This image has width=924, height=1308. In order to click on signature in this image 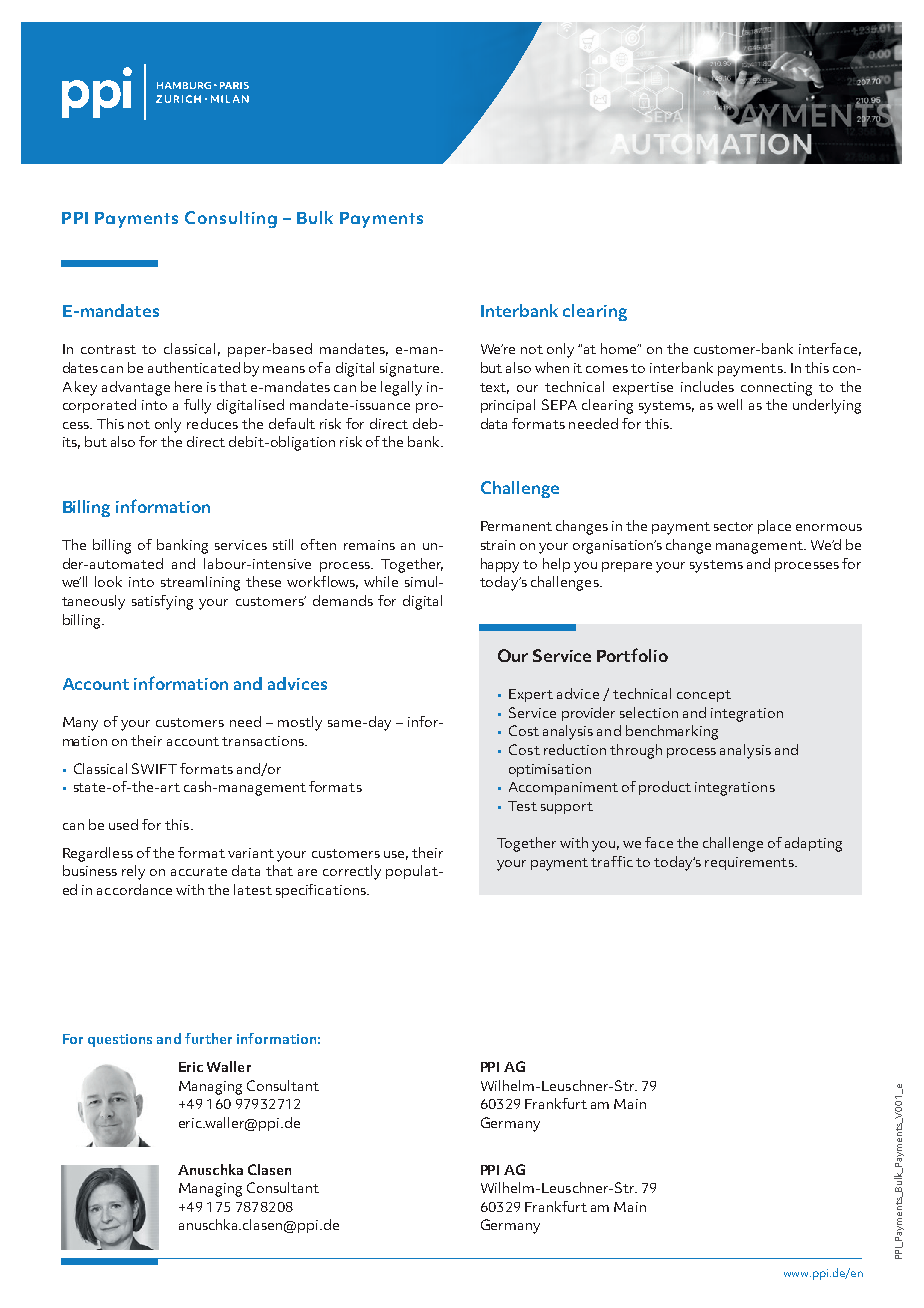, I will do `click(411, 370)`.
